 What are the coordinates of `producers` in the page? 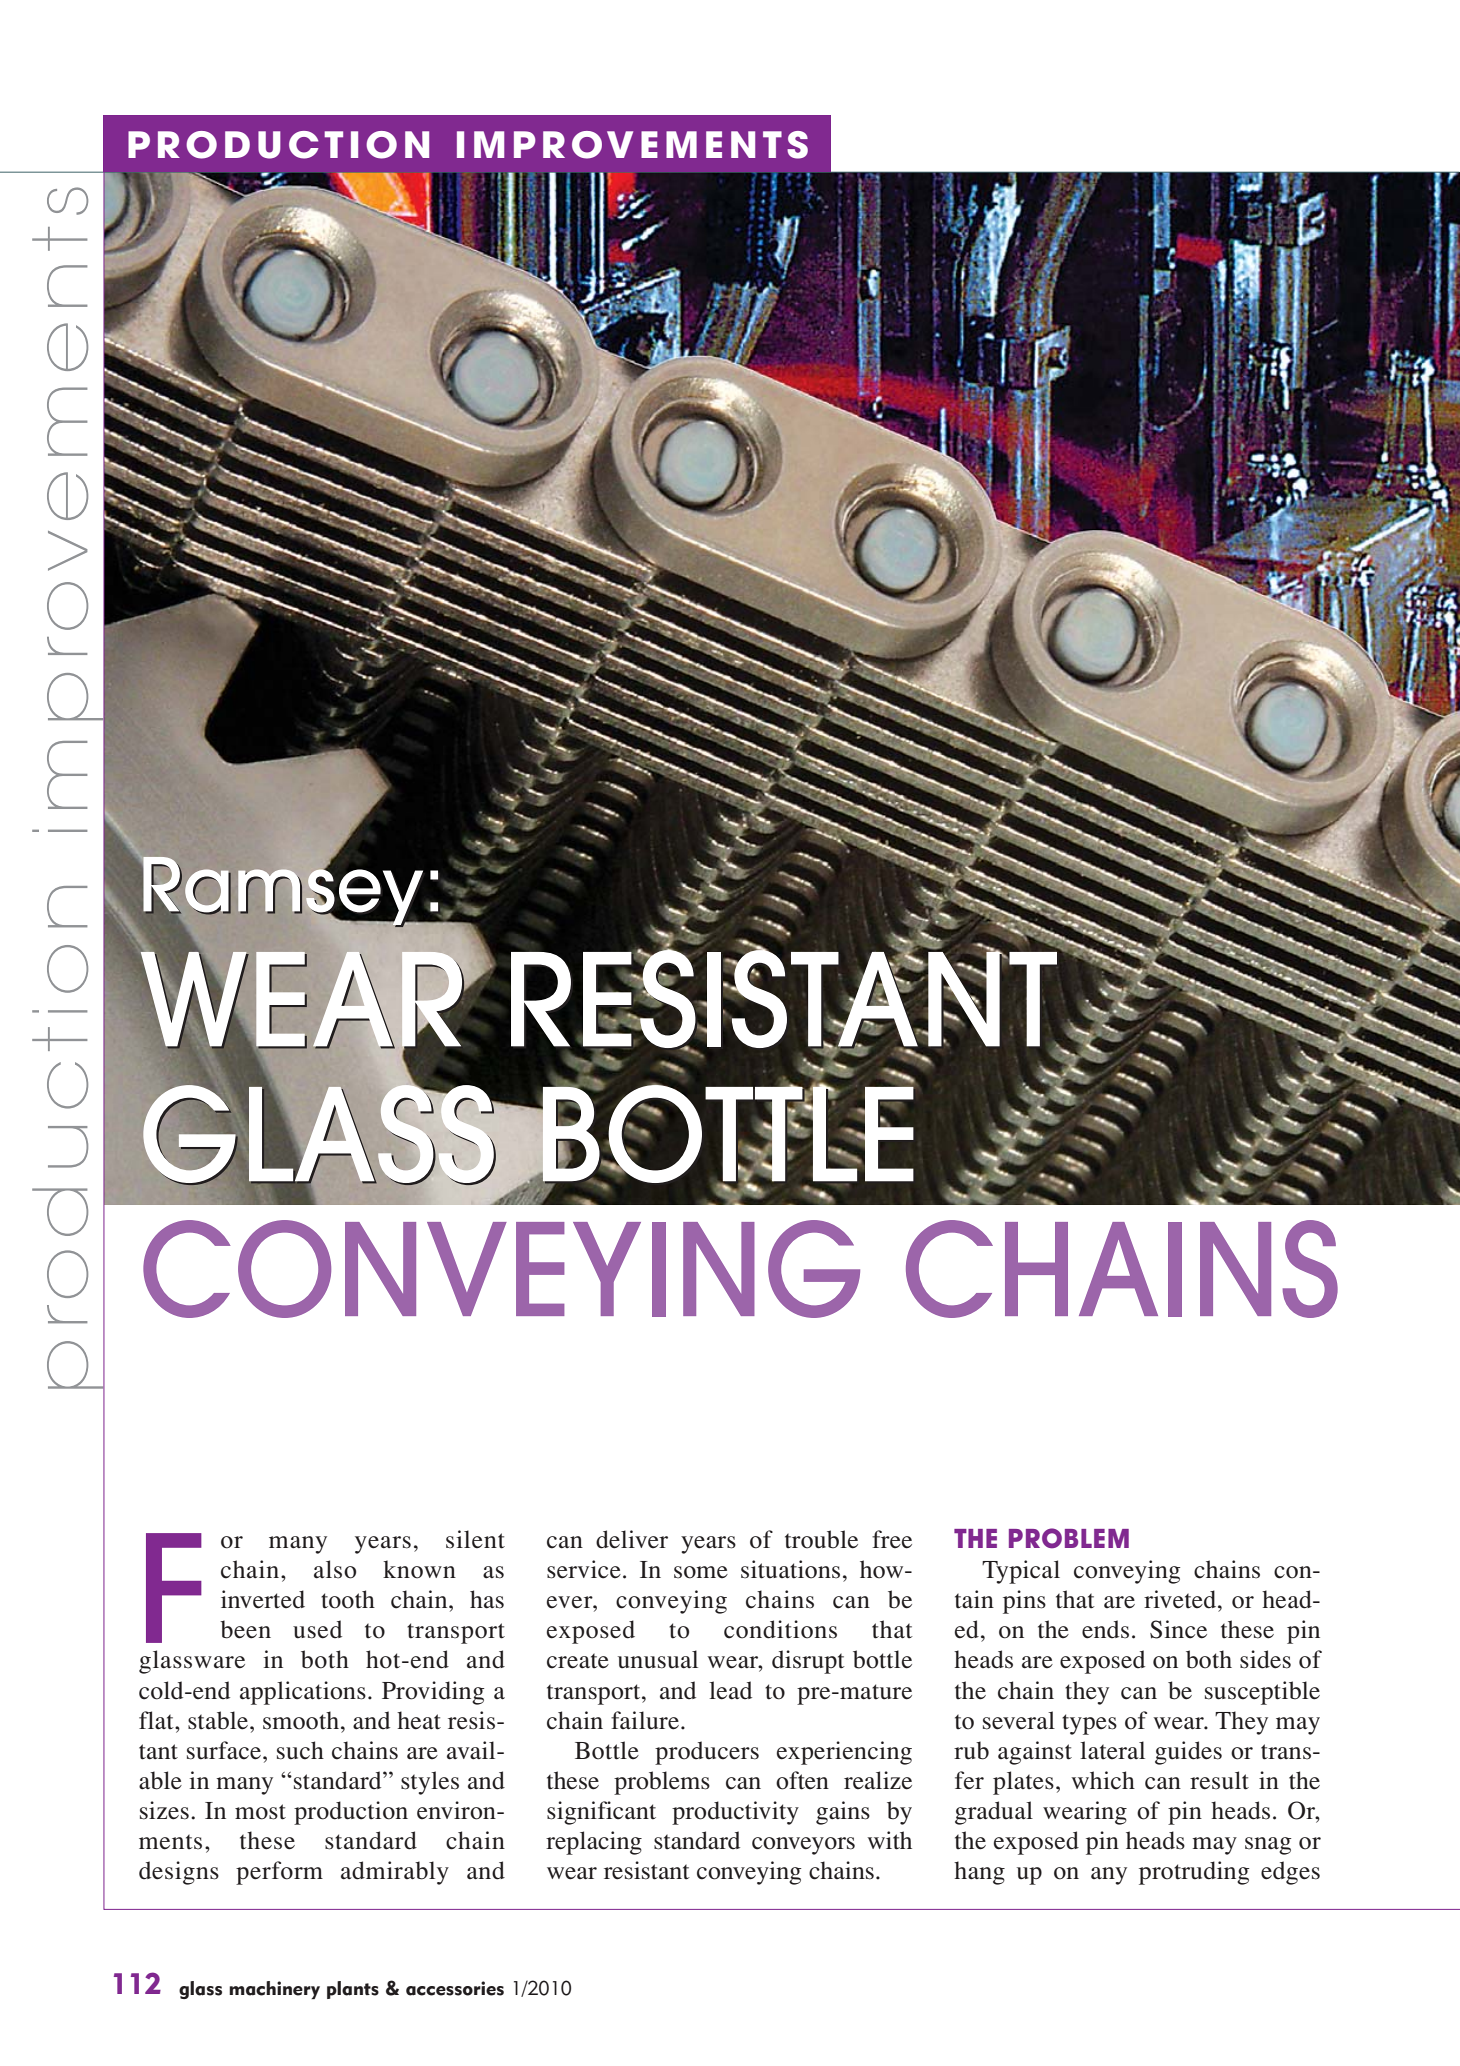 It's located at (707, 1753).
